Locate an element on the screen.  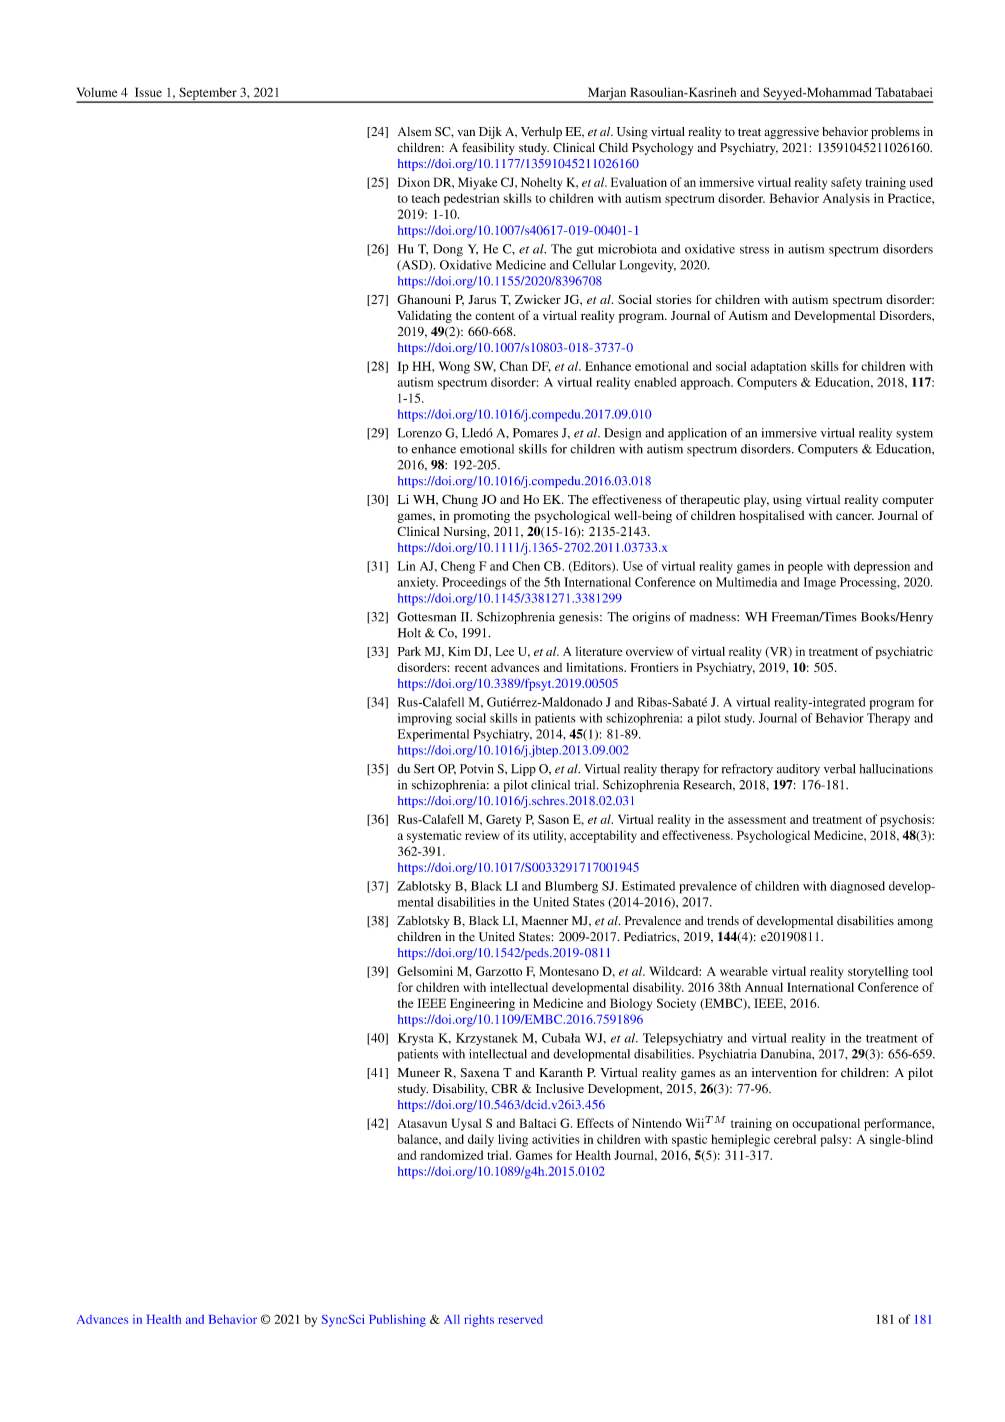
Publishing is located at coordinates (397, 1320).
